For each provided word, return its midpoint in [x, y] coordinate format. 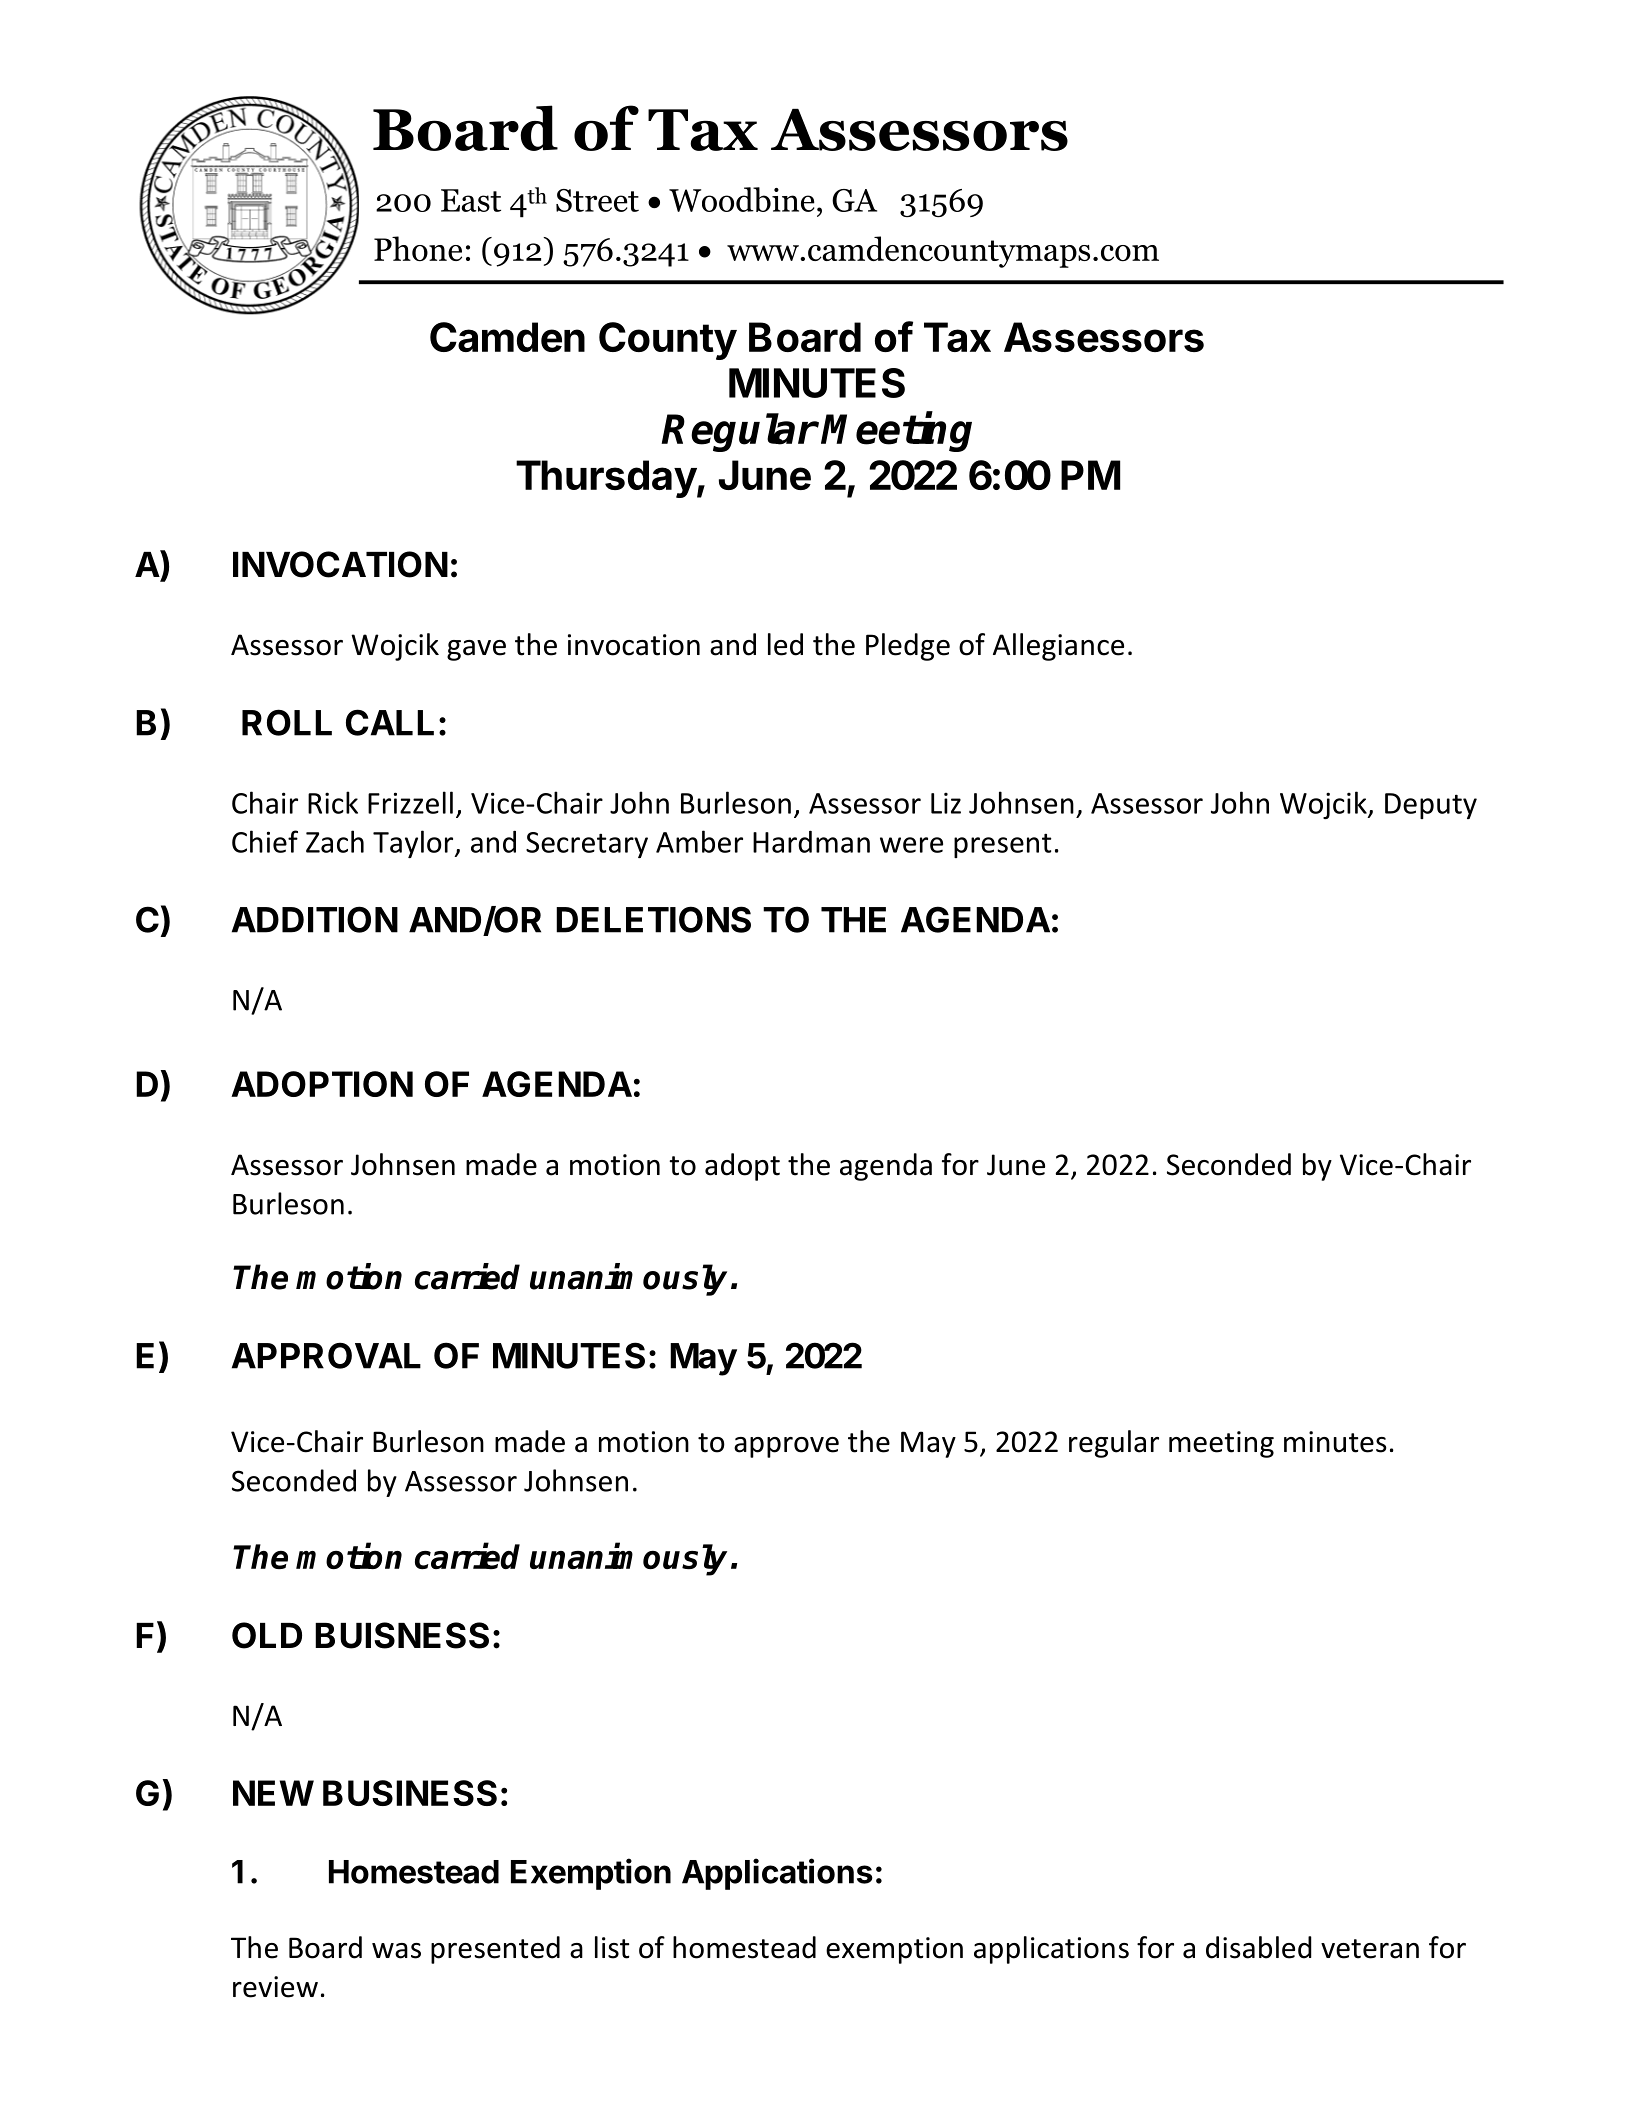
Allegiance [1058, 647]
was [396, 1951]
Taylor [414, 844]
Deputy [1431, 806]
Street [597, 200]
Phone [418, 248]
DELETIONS [653, 919]
